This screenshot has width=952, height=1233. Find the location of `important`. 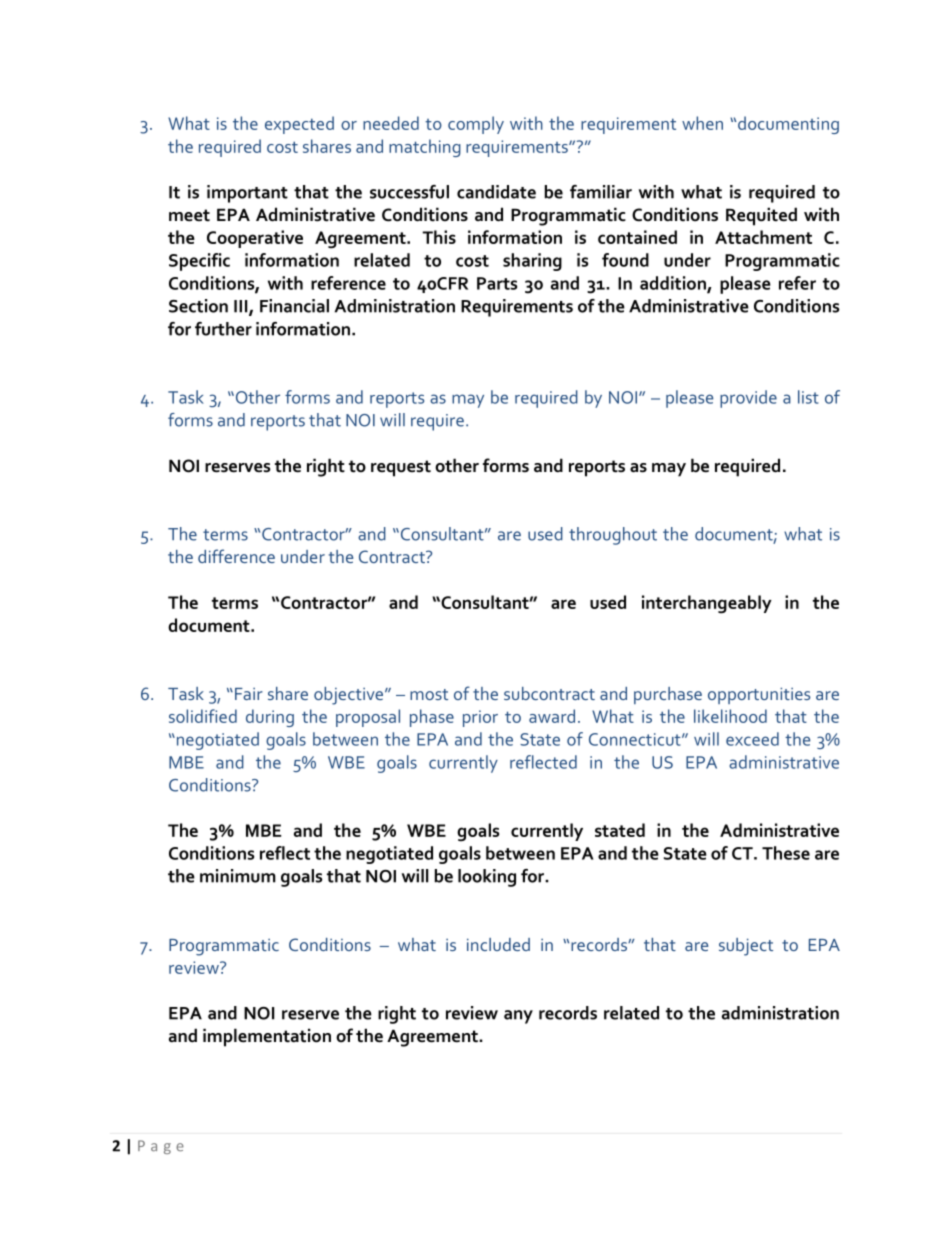

important is located at coordinates (247, 194).
